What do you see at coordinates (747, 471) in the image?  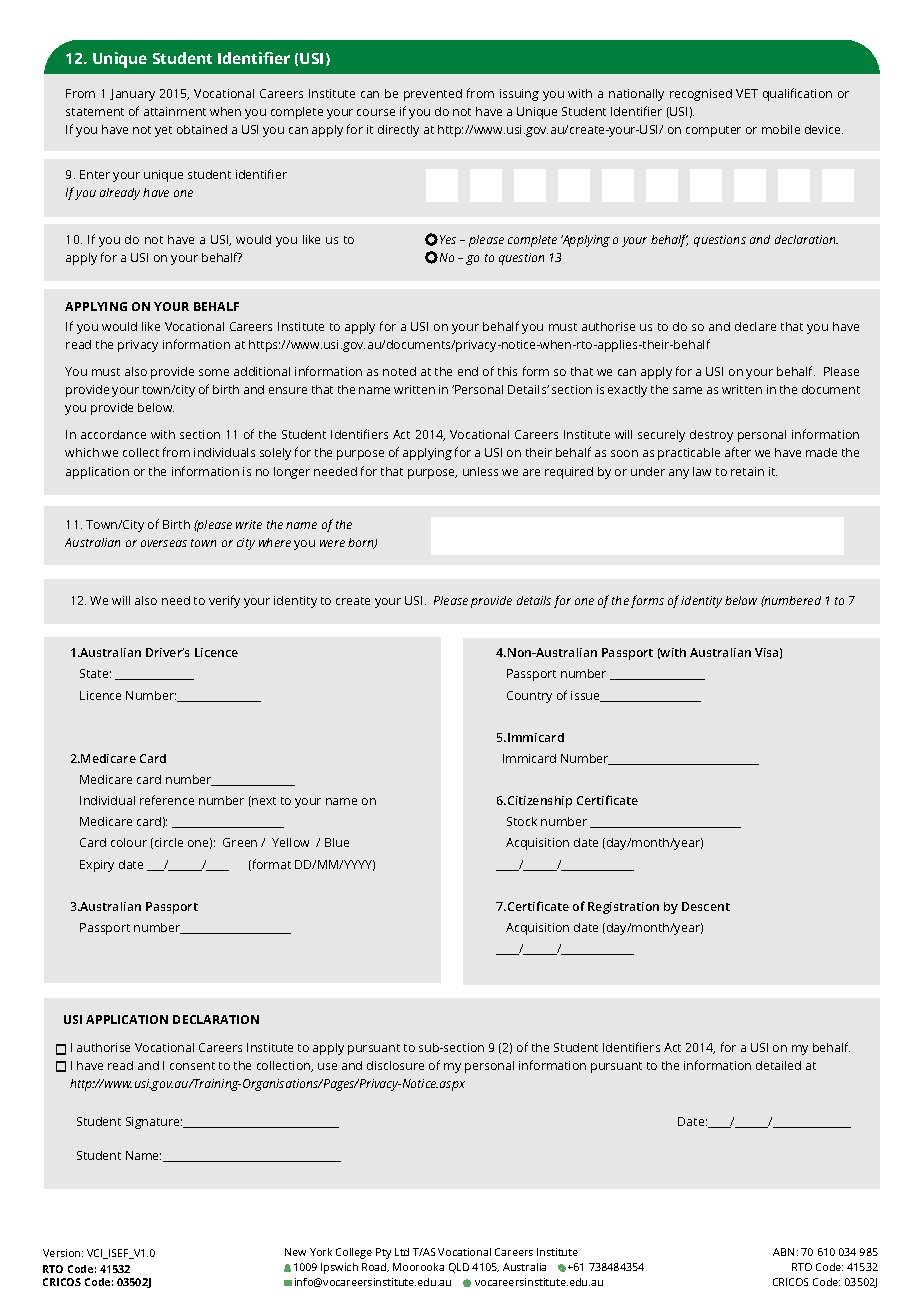 I see `retain` at bounding box center [747, 471].
